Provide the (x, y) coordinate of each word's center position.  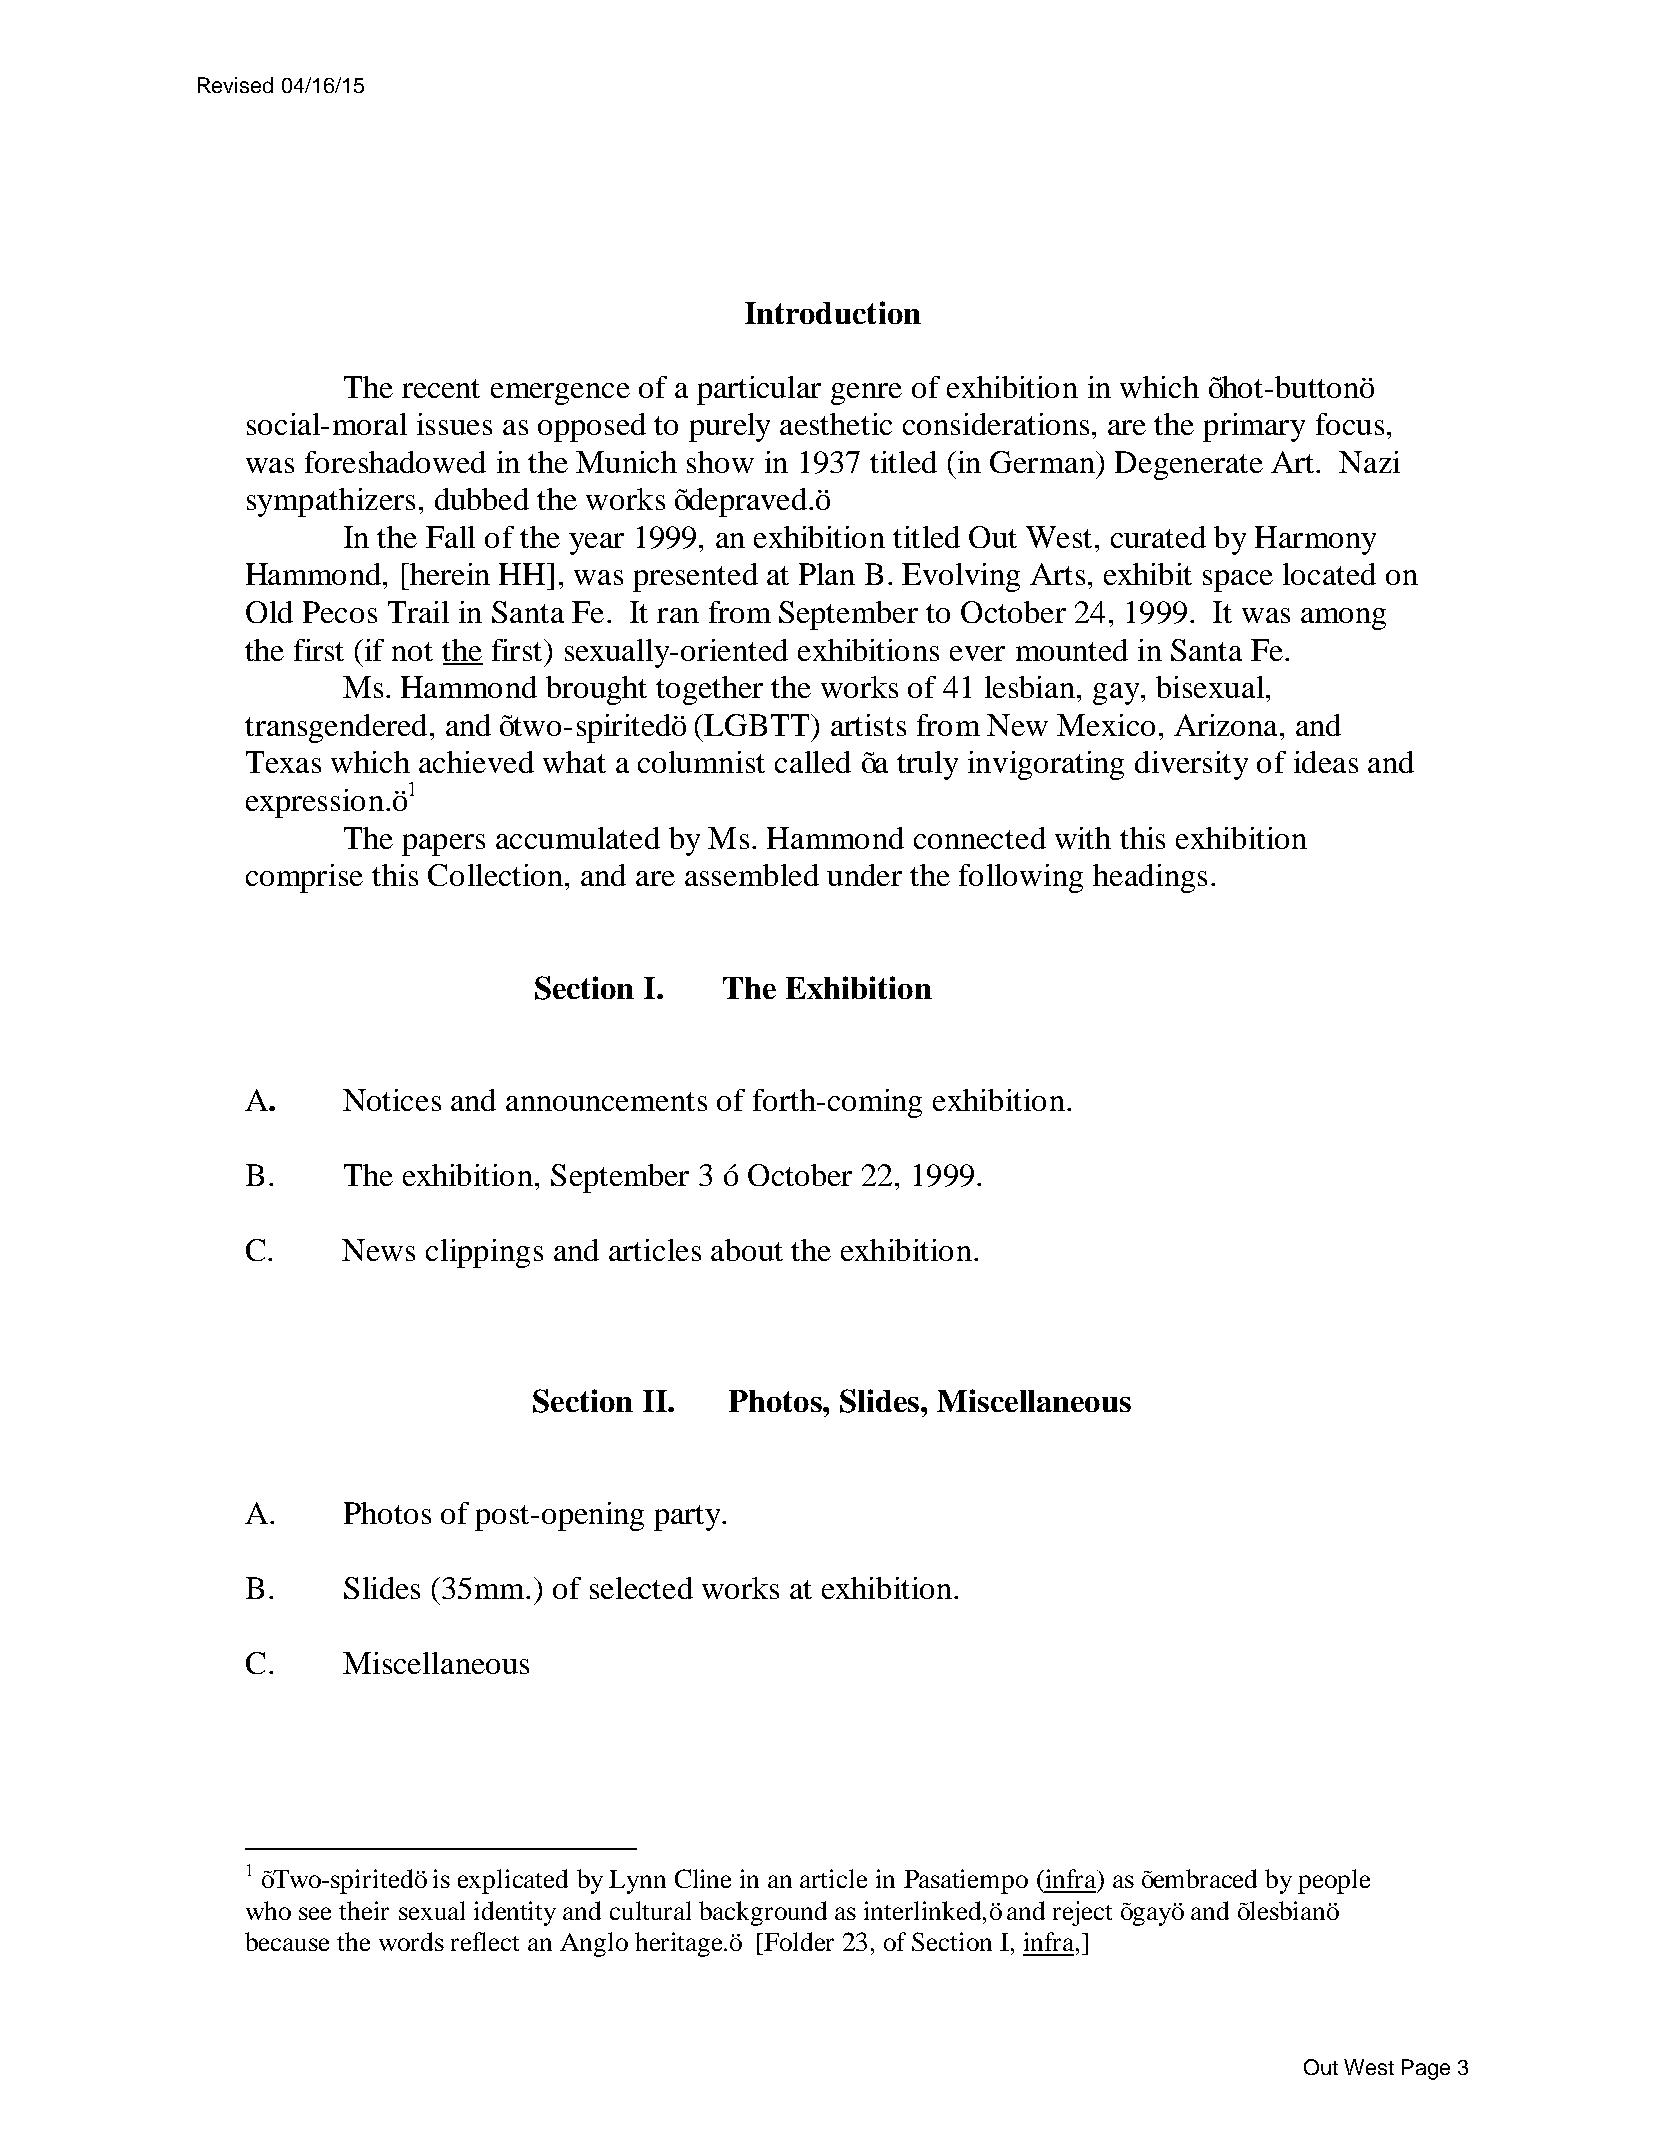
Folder (798, 1941)
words (411, 1941)
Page (1426, 2069)
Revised (235, 85)
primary (1254, 427)
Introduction (833, 312)
